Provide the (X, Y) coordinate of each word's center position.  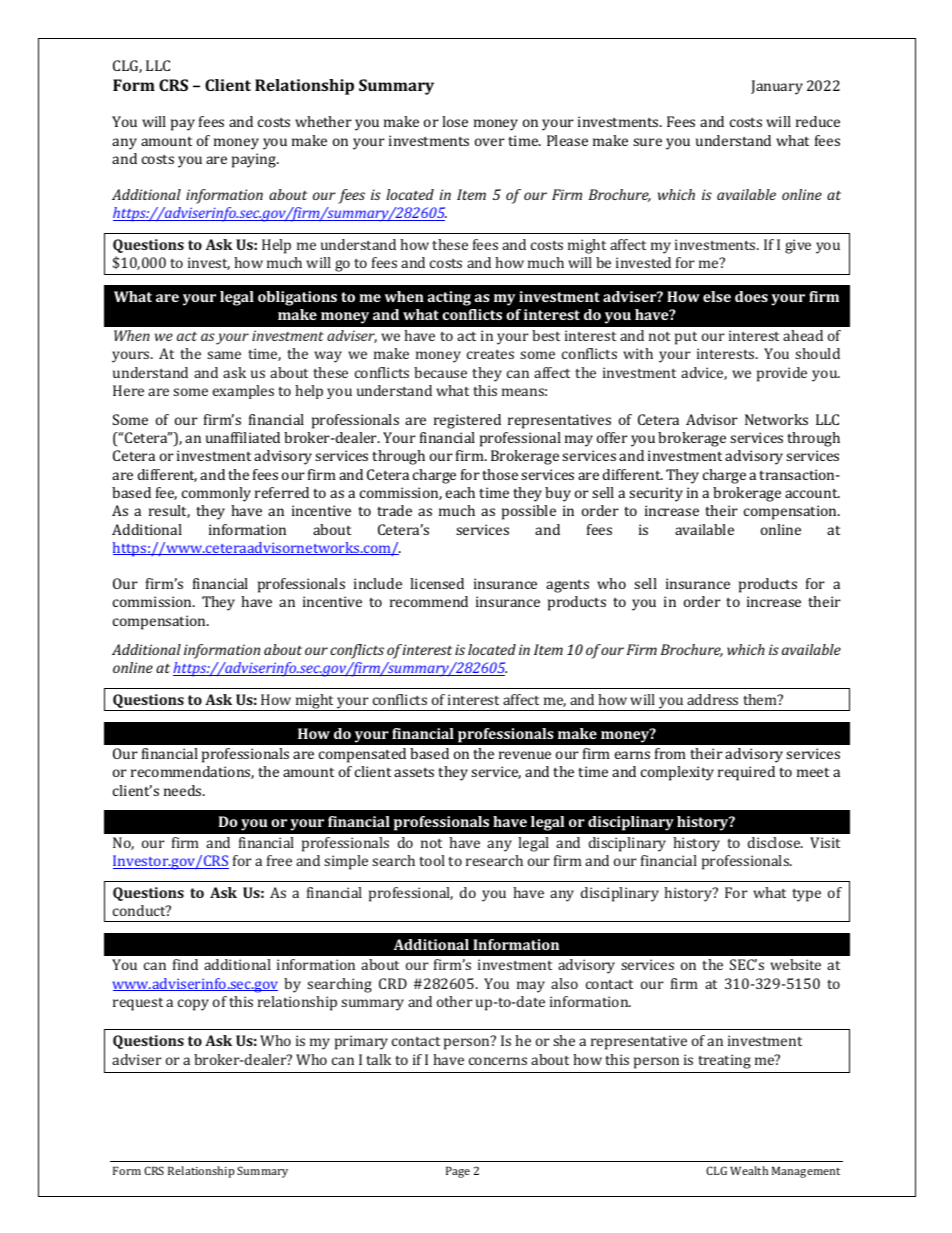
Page (458, 1172)
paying (255, 160)
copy (193, 1005)
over (490, 142)
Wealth (749, 1170)
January (777, 87)
